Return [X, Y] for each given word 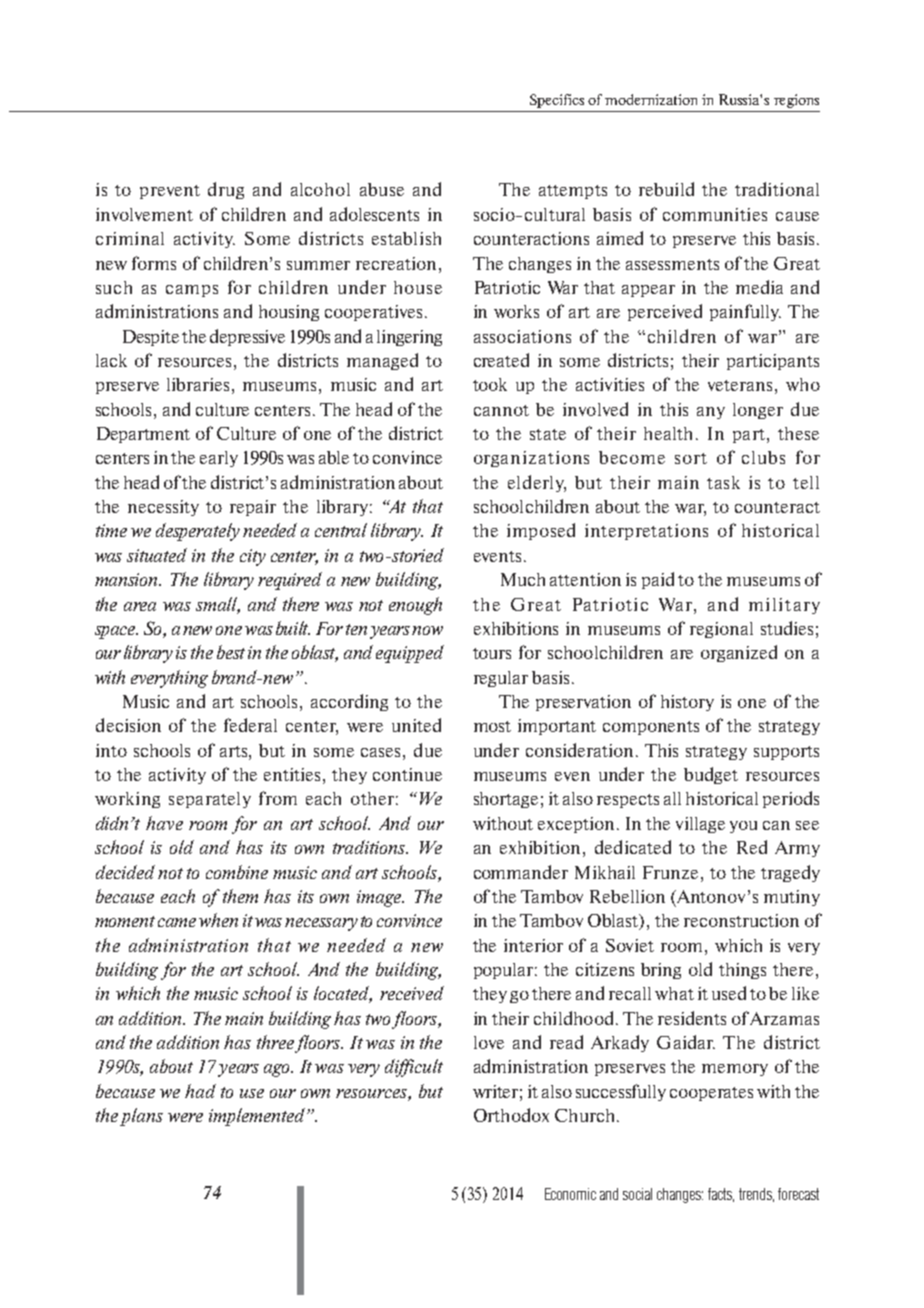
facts [721, 1195]
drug [226, 190]
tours [492, 653]
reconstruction [741, 920]
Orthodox [511, 1115]
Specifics [557, 101]
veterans [740, 385]
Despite [151, 338]
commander [521, 872]
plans [141, 1117]
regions [796, 101]
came [177, 922]
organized [739, 653]
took [490, 384]
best [231, 652]
